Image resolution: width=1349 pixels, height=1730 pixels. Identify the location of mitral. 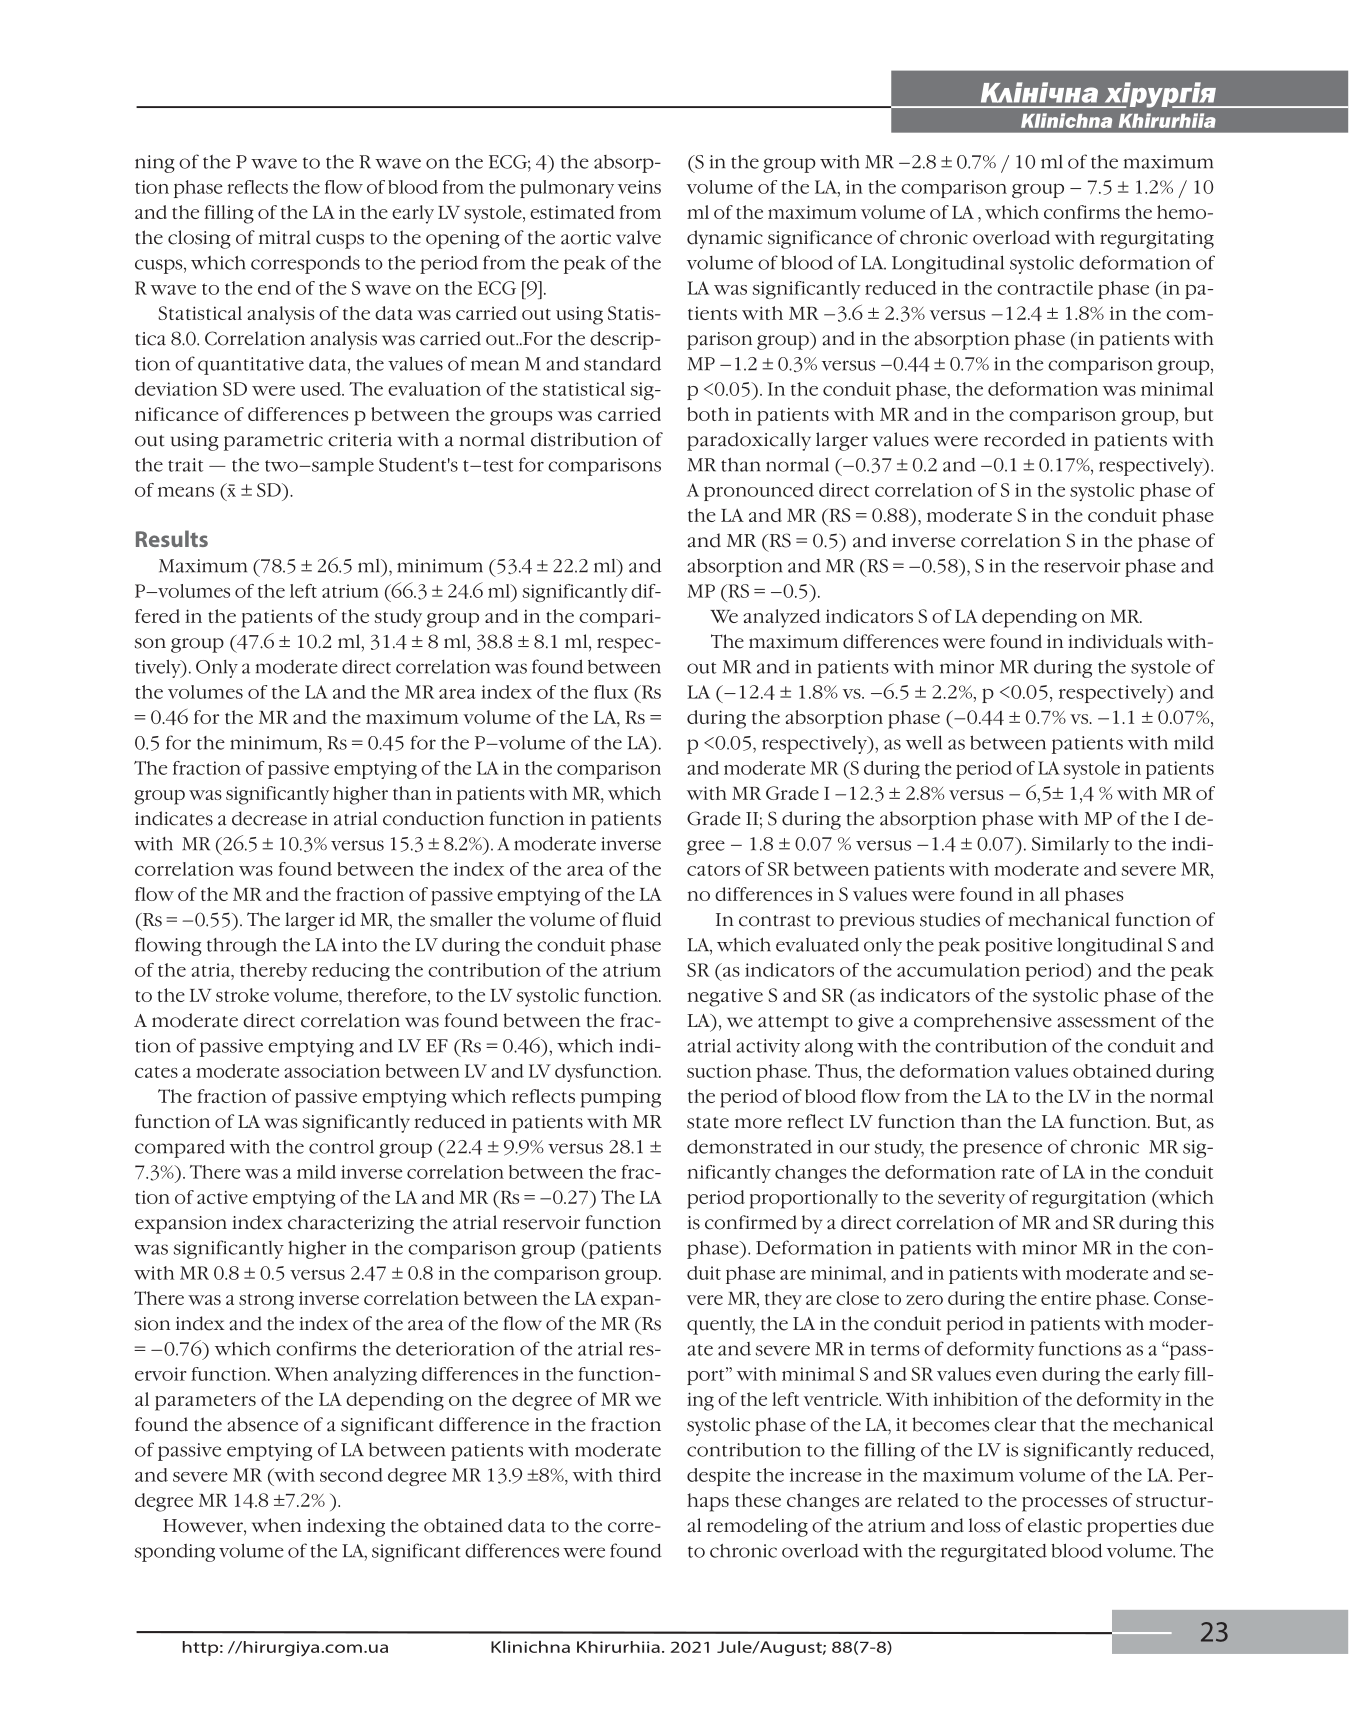
(285, 237).
